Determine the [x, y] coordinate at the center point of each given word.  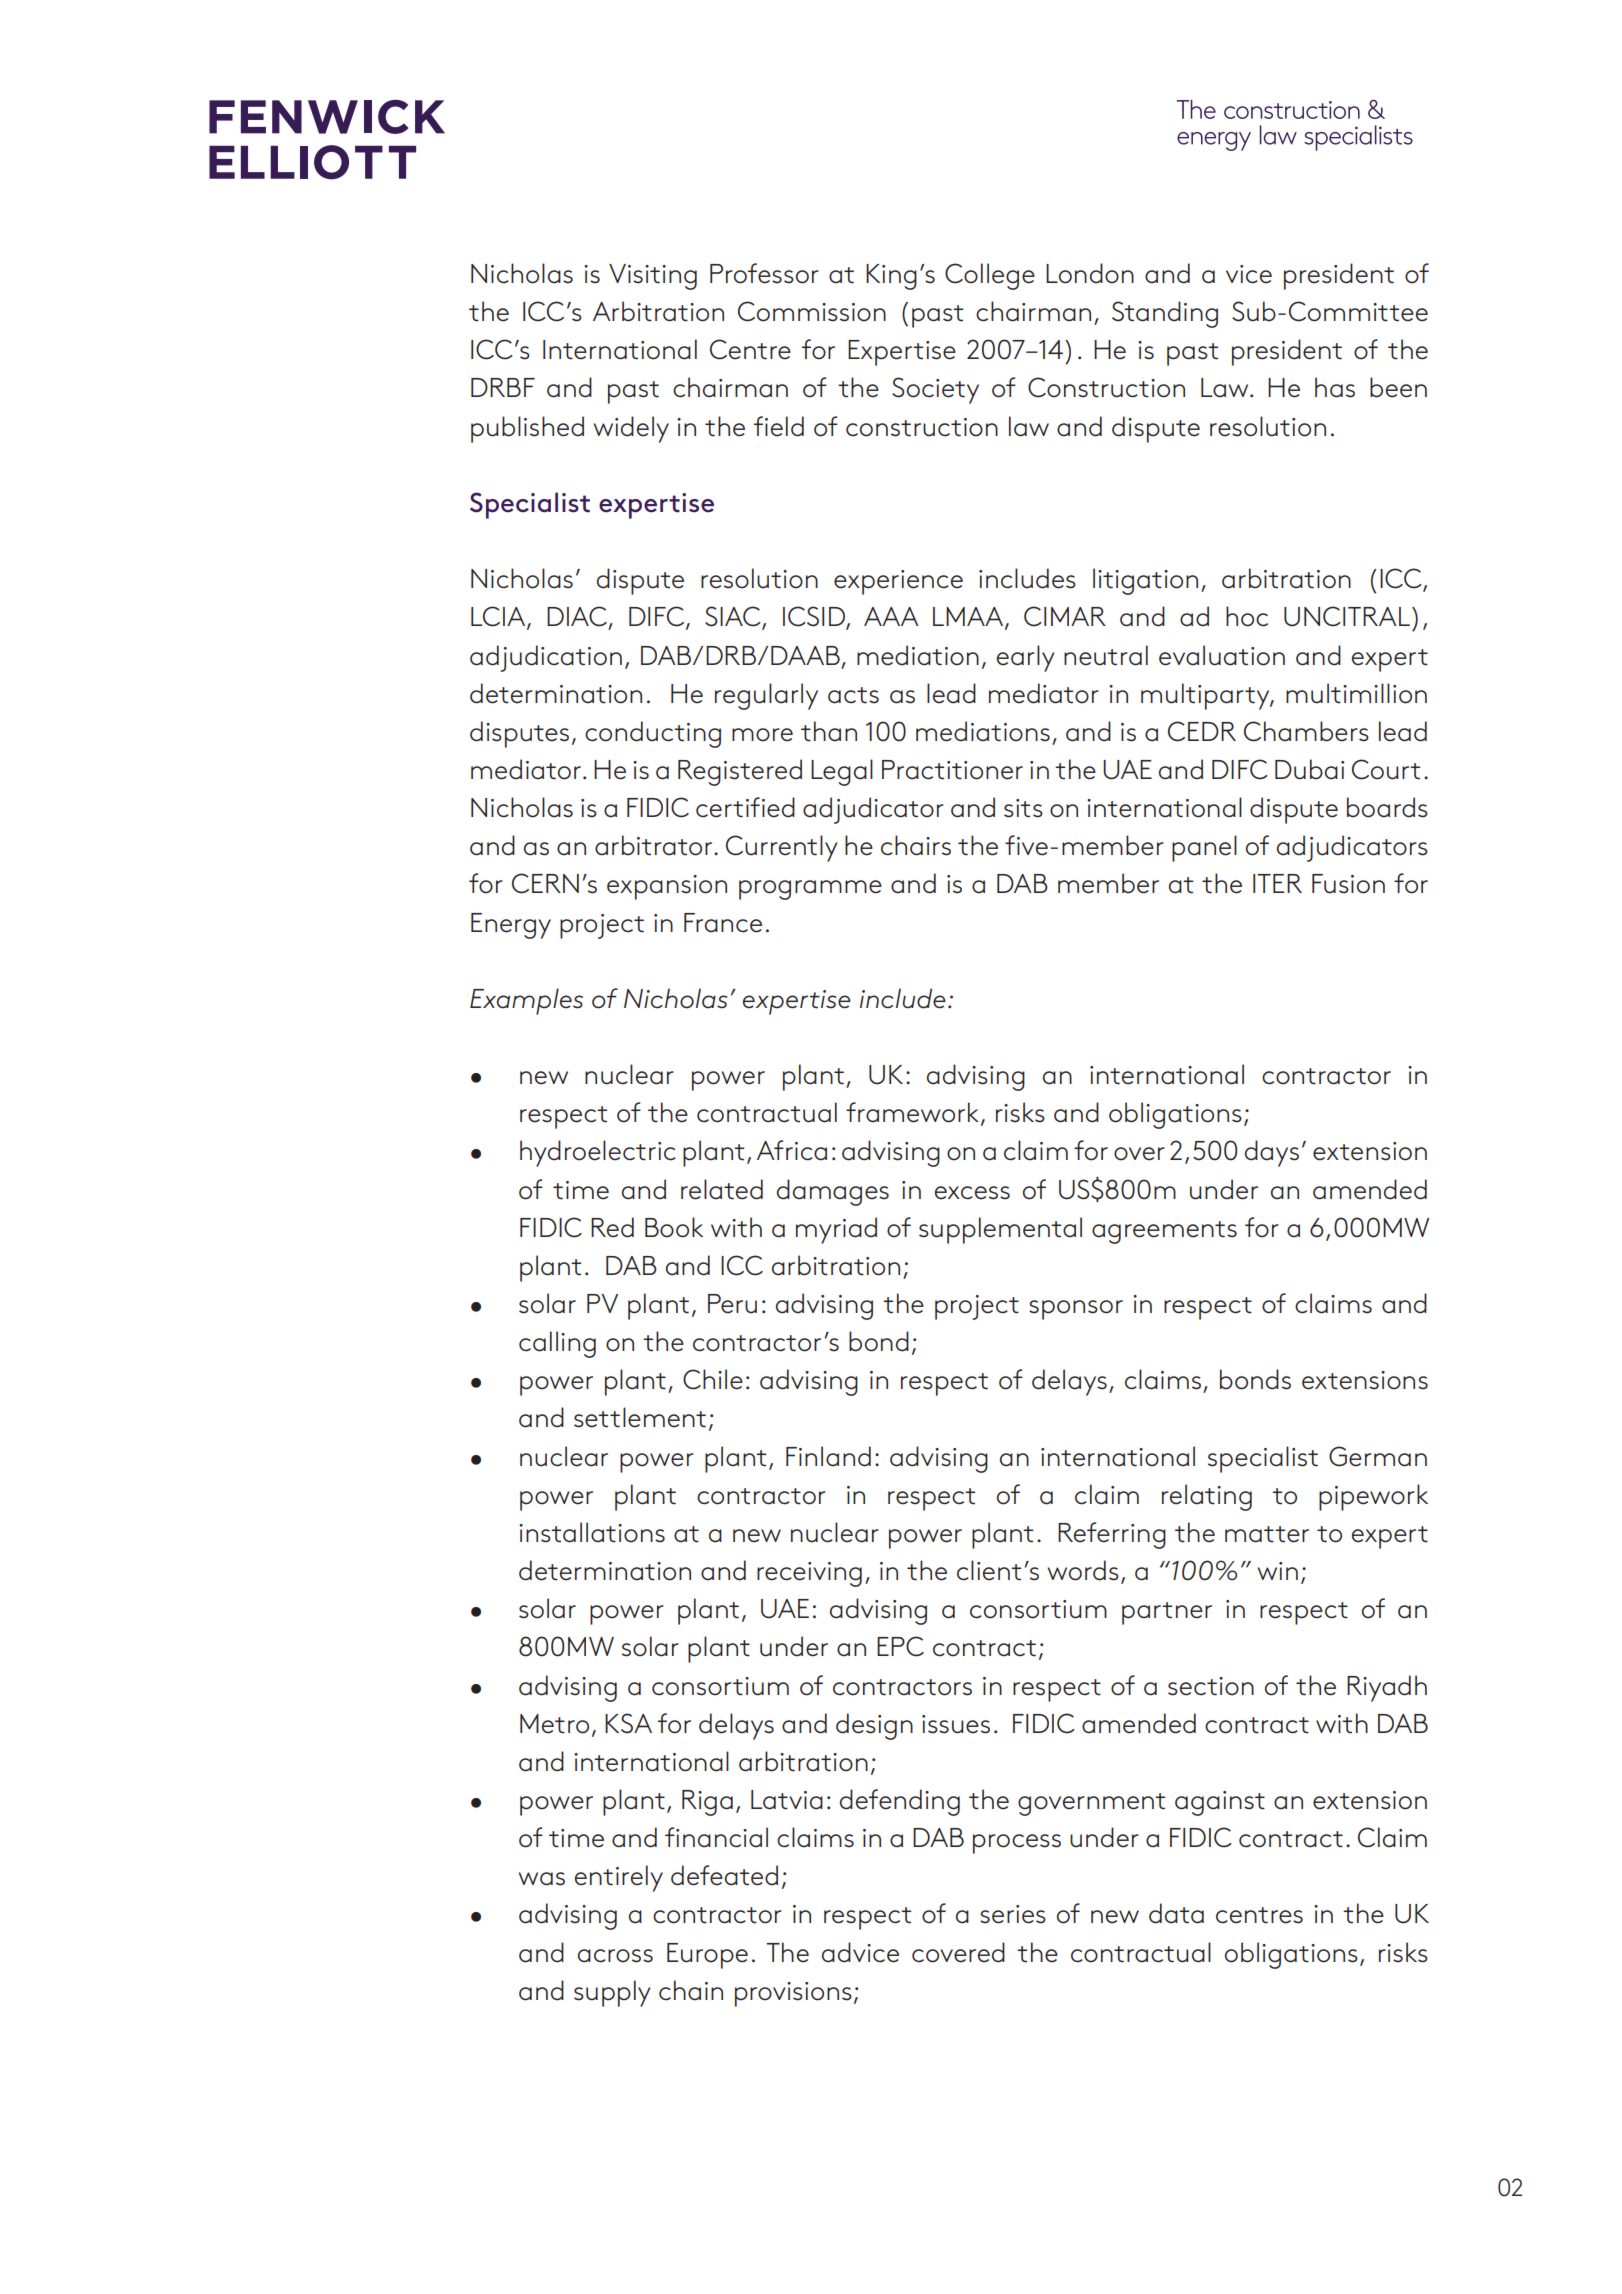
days [1272, 1153]
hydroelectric [598, 1153]
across [615, 1956]
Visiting [653, 277]
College [990, 276]
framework [914, 1113]
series [1013, 1914]
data [1176, 1913]
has [1335, 387]
